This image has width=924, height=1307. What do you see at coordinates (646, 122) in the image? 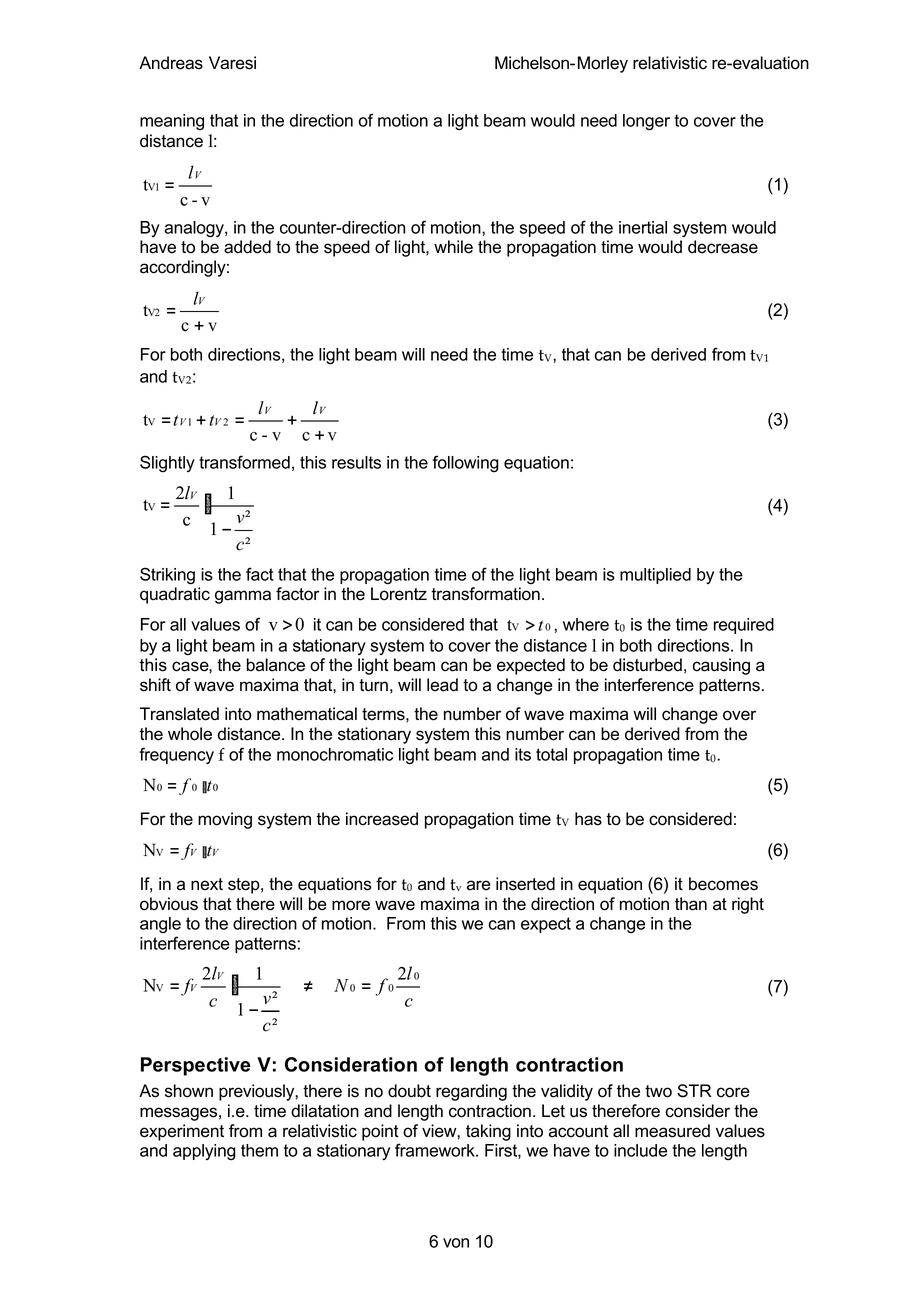
I see `longer` at bounding box center [646, 122].
